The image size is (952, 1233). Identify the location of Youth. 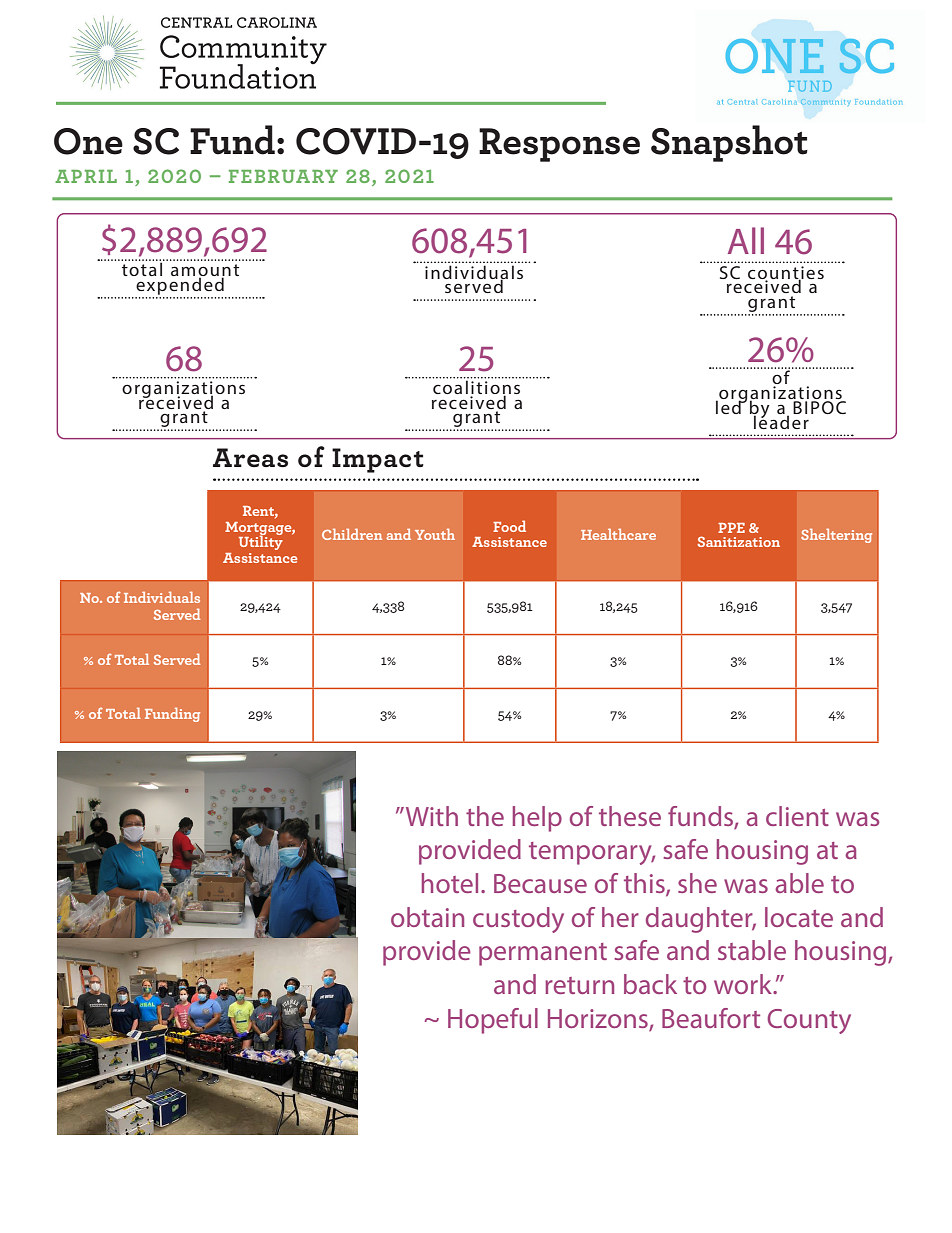
(435, 534).
